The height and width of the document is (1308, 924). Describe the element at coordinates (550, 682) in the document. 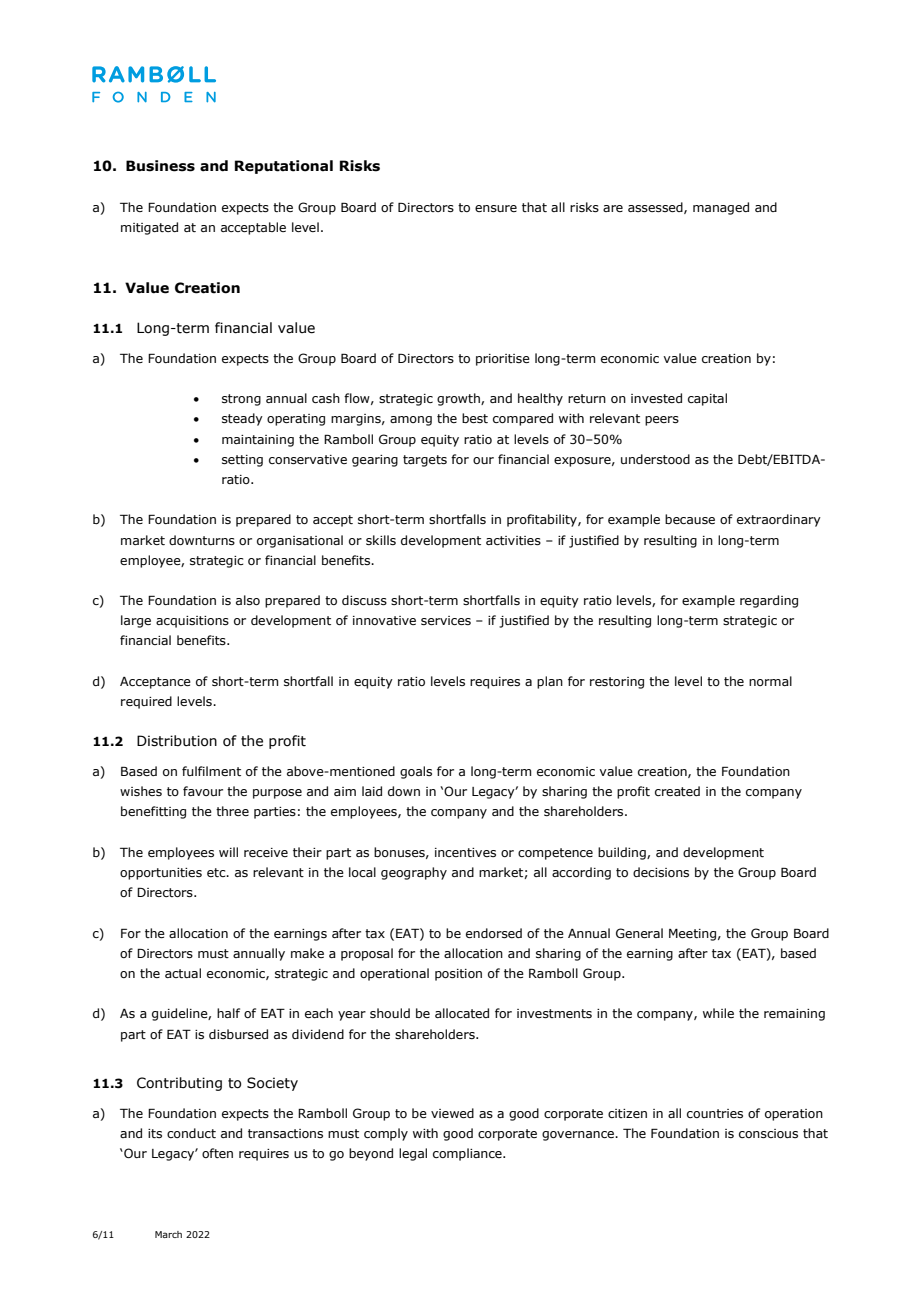

I see `plan` at that location.
